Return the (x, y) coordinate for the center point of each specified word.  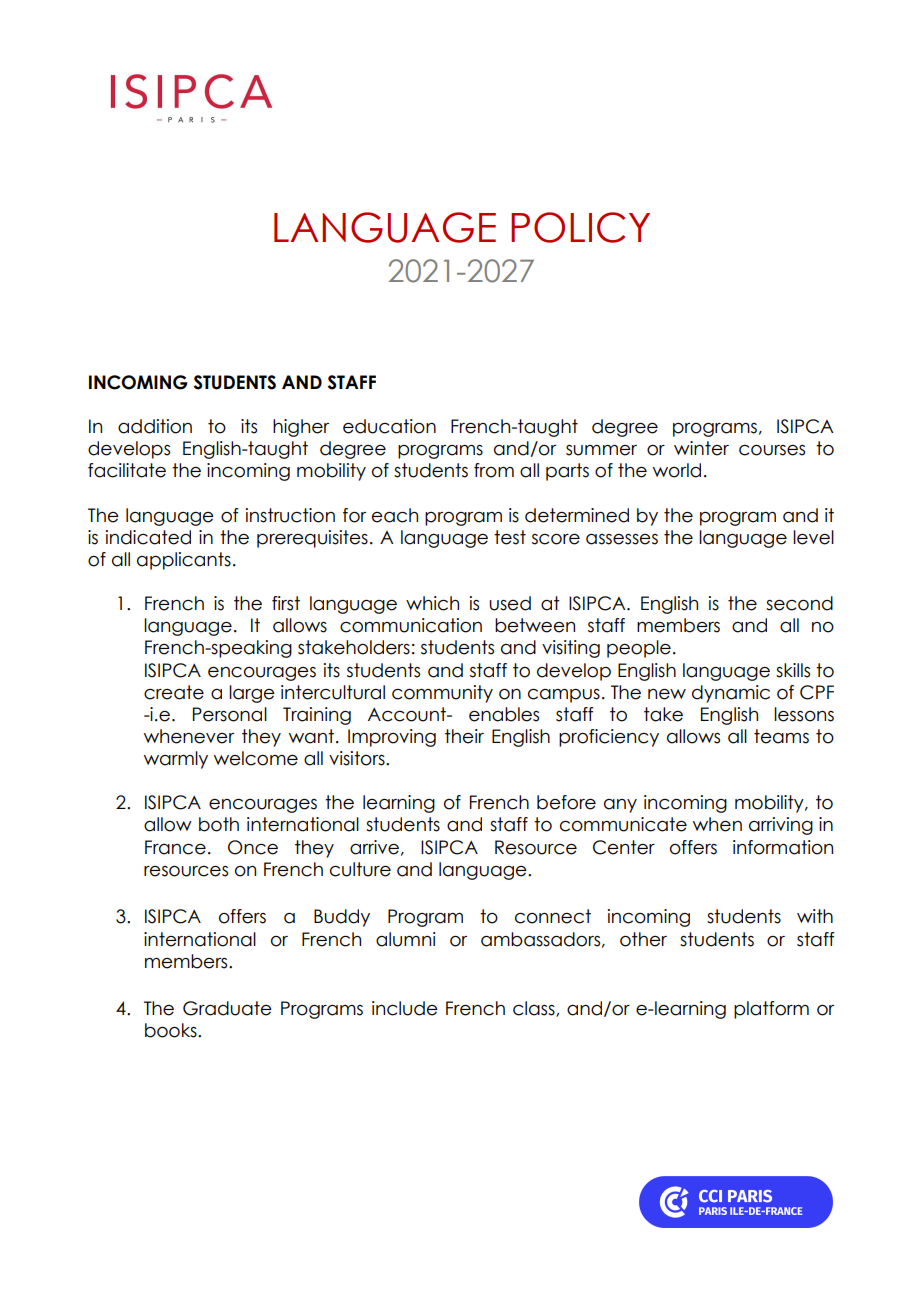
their (464, 736)
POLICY (580, 227)
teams (781, 736)
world (677, 470)
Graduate (227, 1008)
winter (701, 448)
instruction (290, 515)
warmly (176, 760)
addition (155, 426)
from (494, 470)
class (535, 1009)
